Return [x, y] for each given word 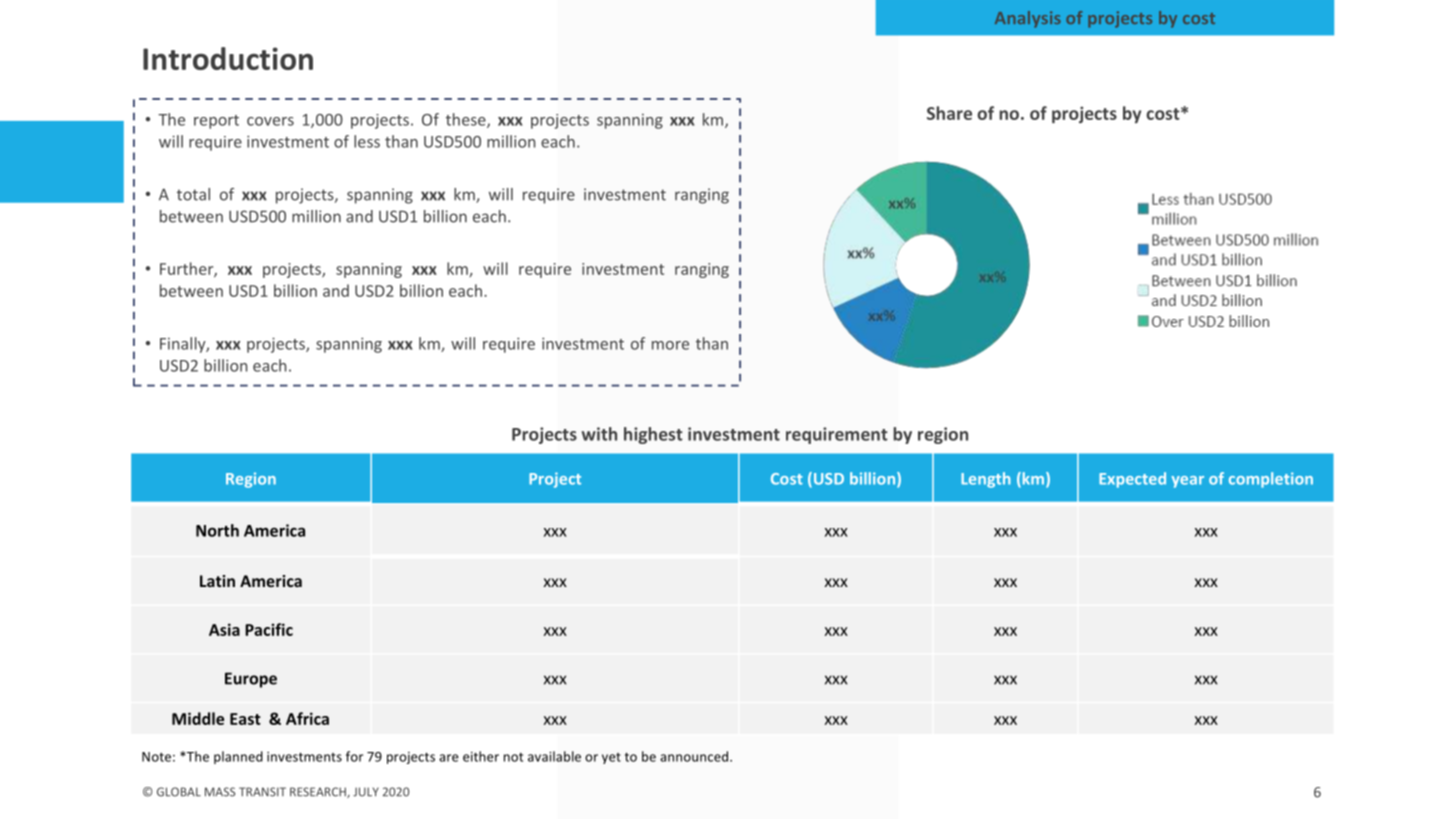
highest [653, 435]
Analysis [1028, 19]
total [193, 194]
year [1187, 482]
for [354, 756]
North [217, 530]
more [670, 345]
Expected [1132, 480]
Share [949, 113]
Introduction [228, 58]
